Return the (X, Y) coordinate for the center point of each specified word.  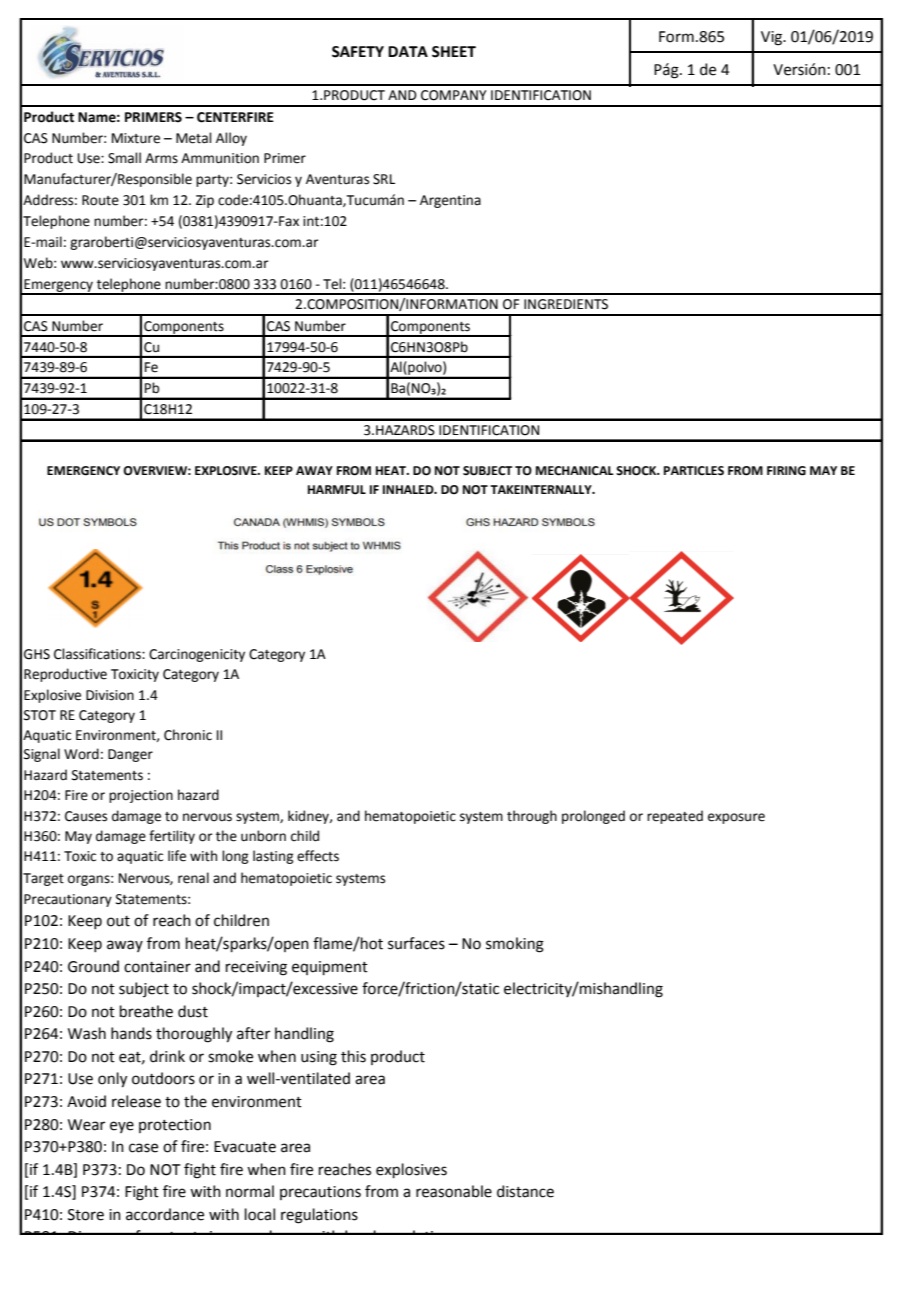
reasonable (454, 1191)
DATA (408, 51)
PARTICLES (694, 471)
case (143, 1148)
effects (318, 856)
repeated (675, 817)
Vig (773, 38)
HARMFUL (337, 490)
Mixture (136, 138)
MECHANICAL (575, 471)
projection (141, 796)
